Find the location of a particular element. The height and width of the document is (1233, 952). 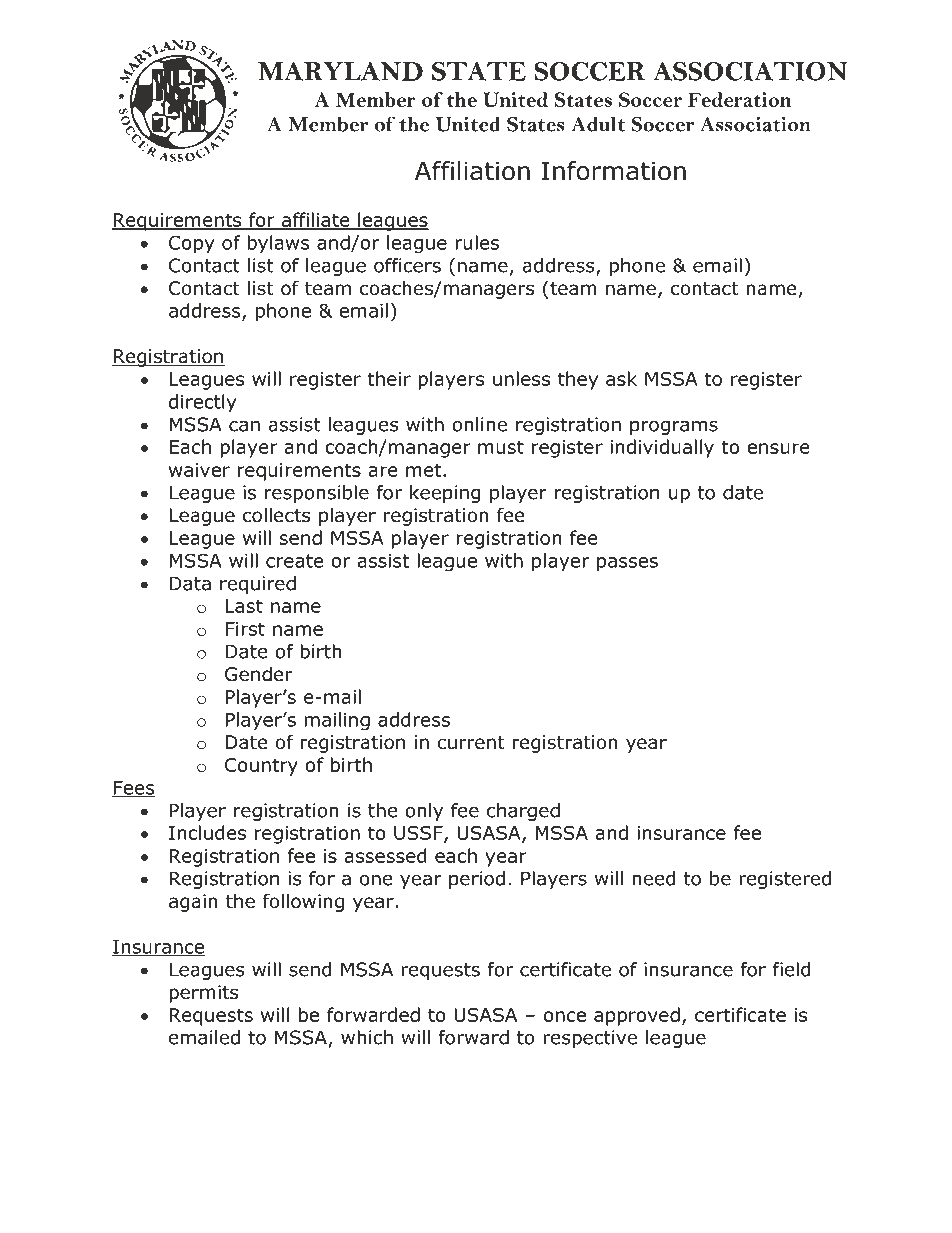

Gender is located at coordinates (259, 674).
